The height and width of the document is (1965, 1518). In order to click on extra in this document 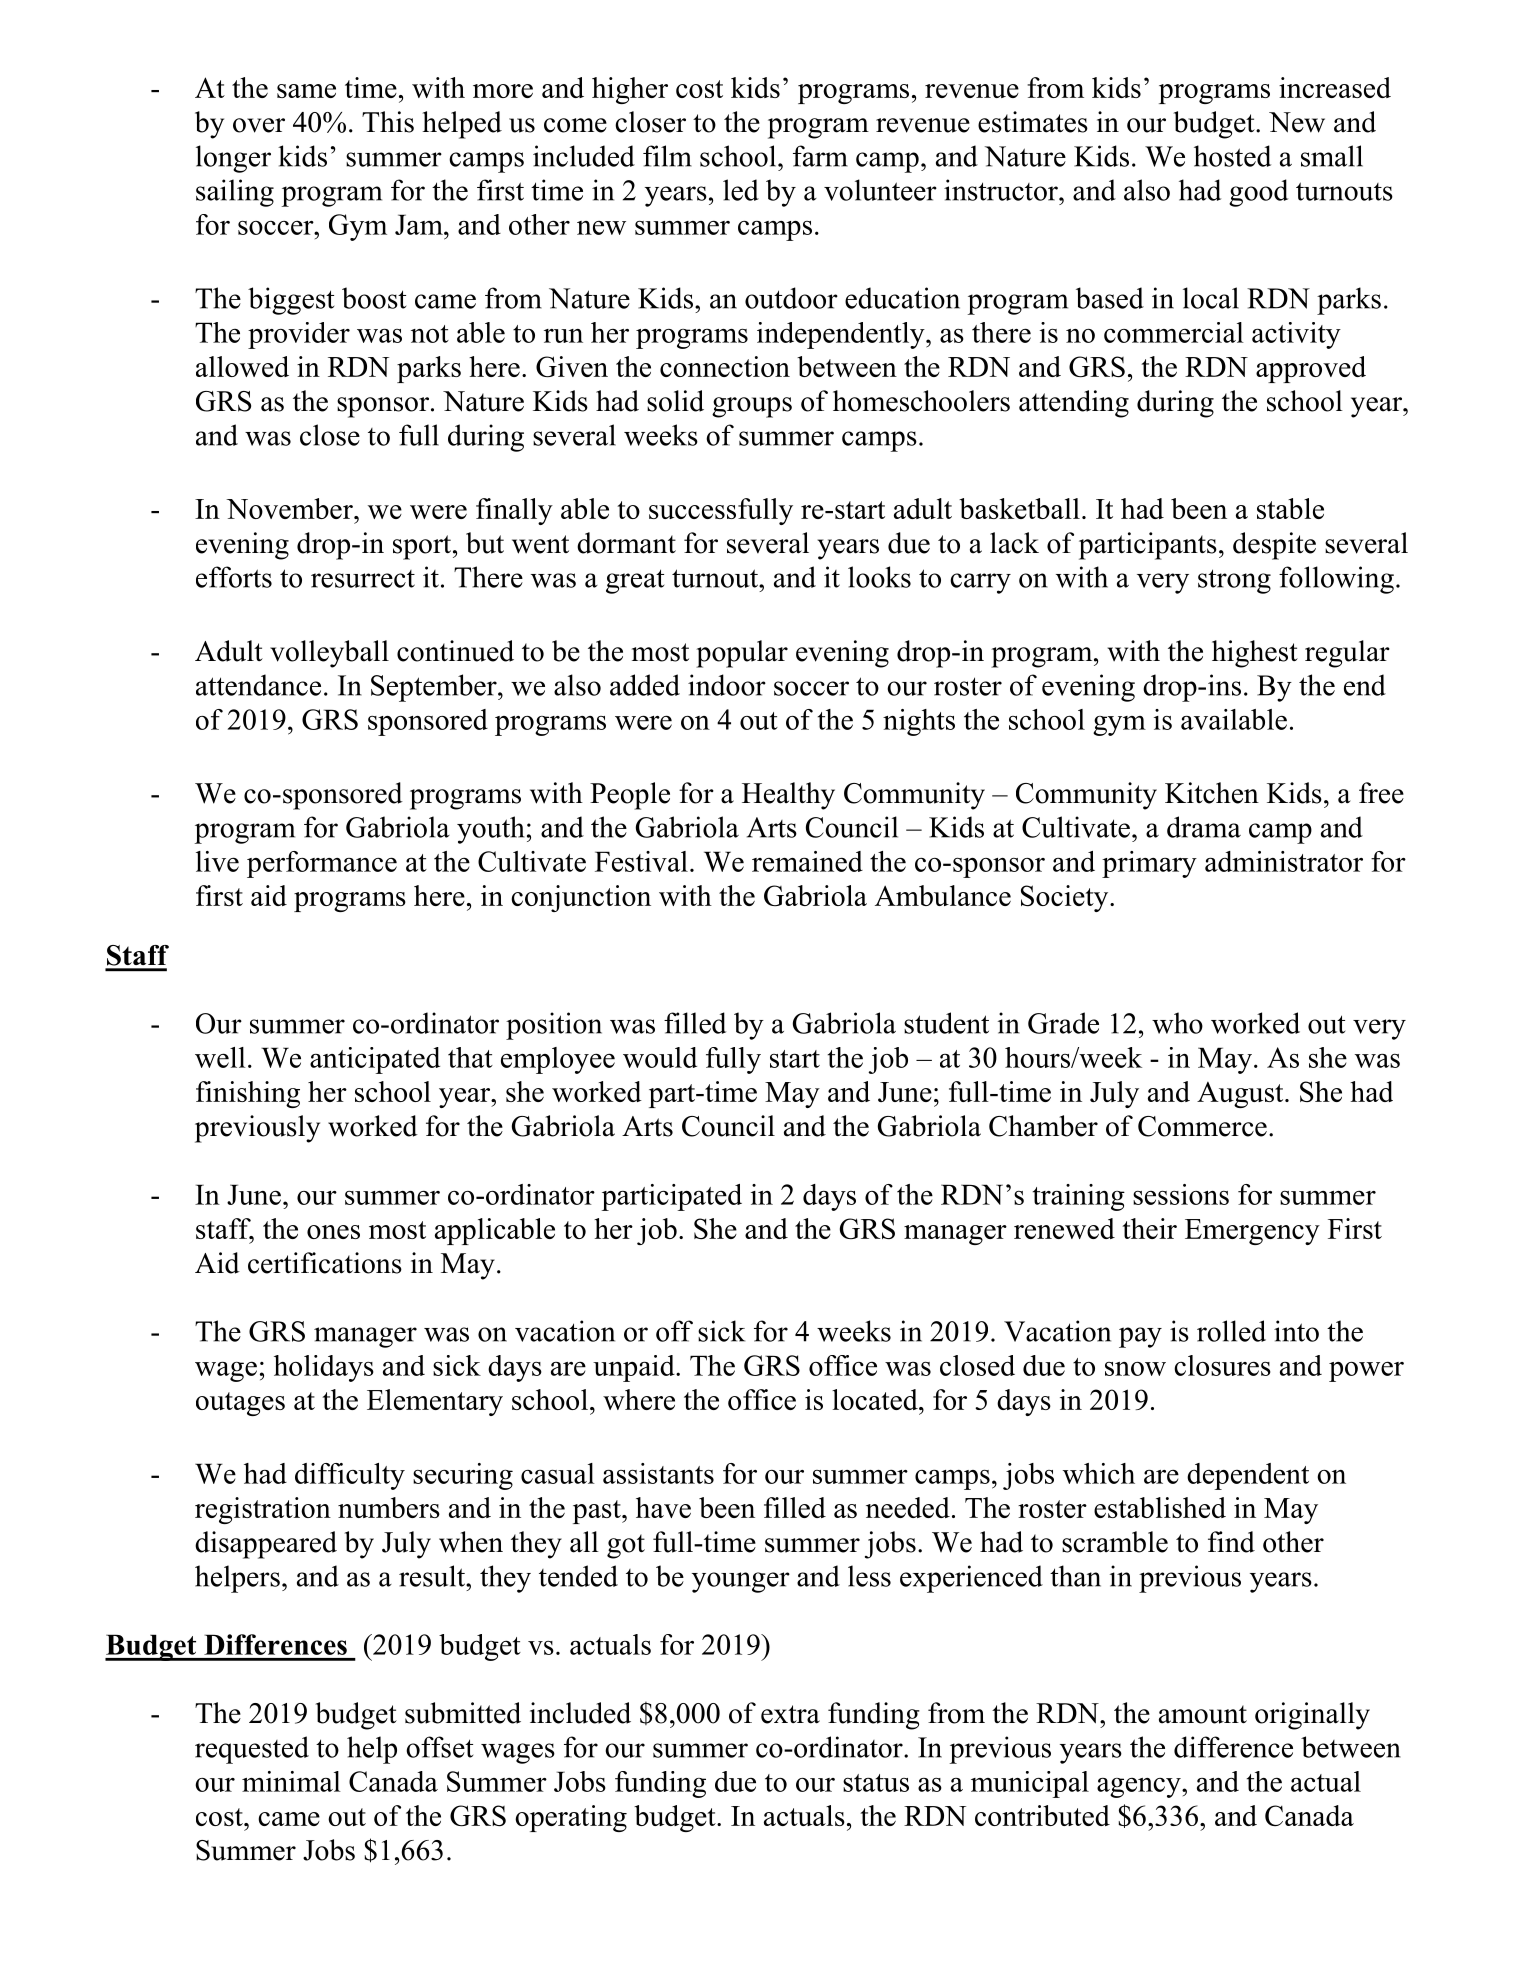, I will do `click(790, 1714)`.
